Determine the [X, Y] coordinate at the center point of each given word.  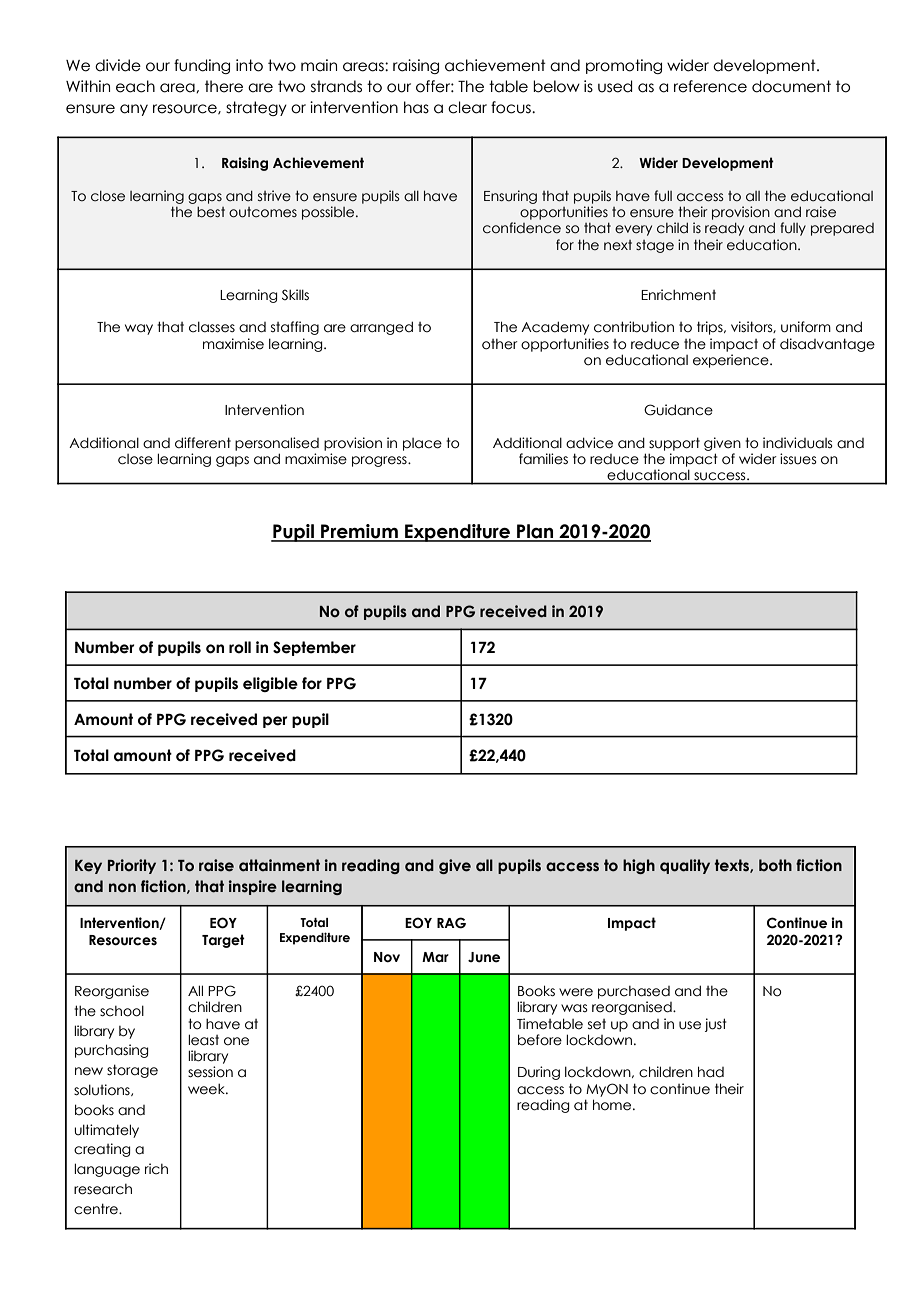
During [539, 1073]
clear [467, 107]
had [711, 1072]
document [791, 86]
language [107, 1170]
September [314, 648]
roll [240, 647]
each [135, 86]
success [721, 476]
